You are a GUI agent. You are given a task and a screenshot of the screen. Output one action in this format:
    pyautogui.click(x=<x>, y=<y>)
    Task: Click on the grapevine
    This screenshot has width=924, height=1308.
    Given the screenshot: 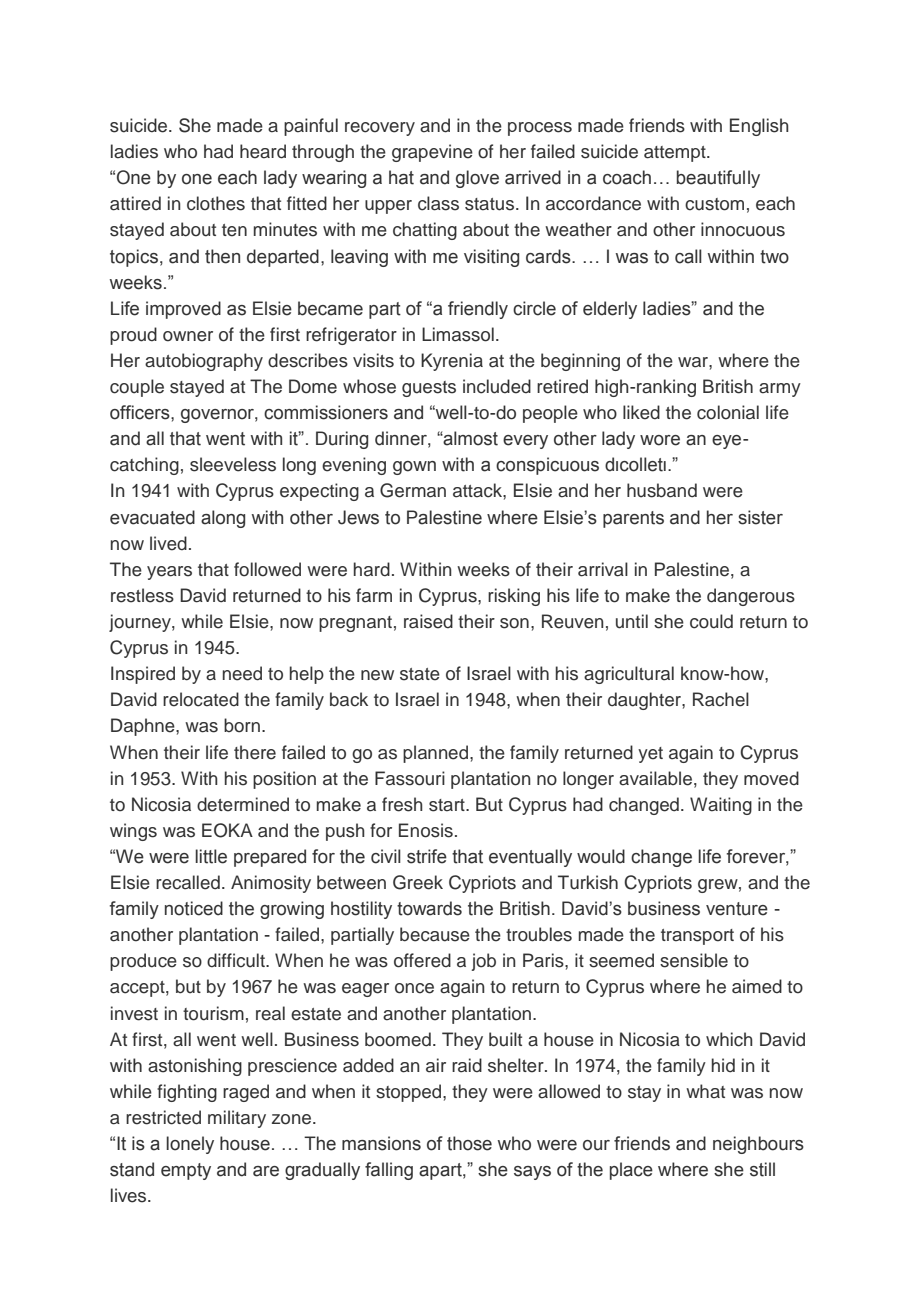 What is the action you would take?
    pyautogui.click(x=432, y=153)
